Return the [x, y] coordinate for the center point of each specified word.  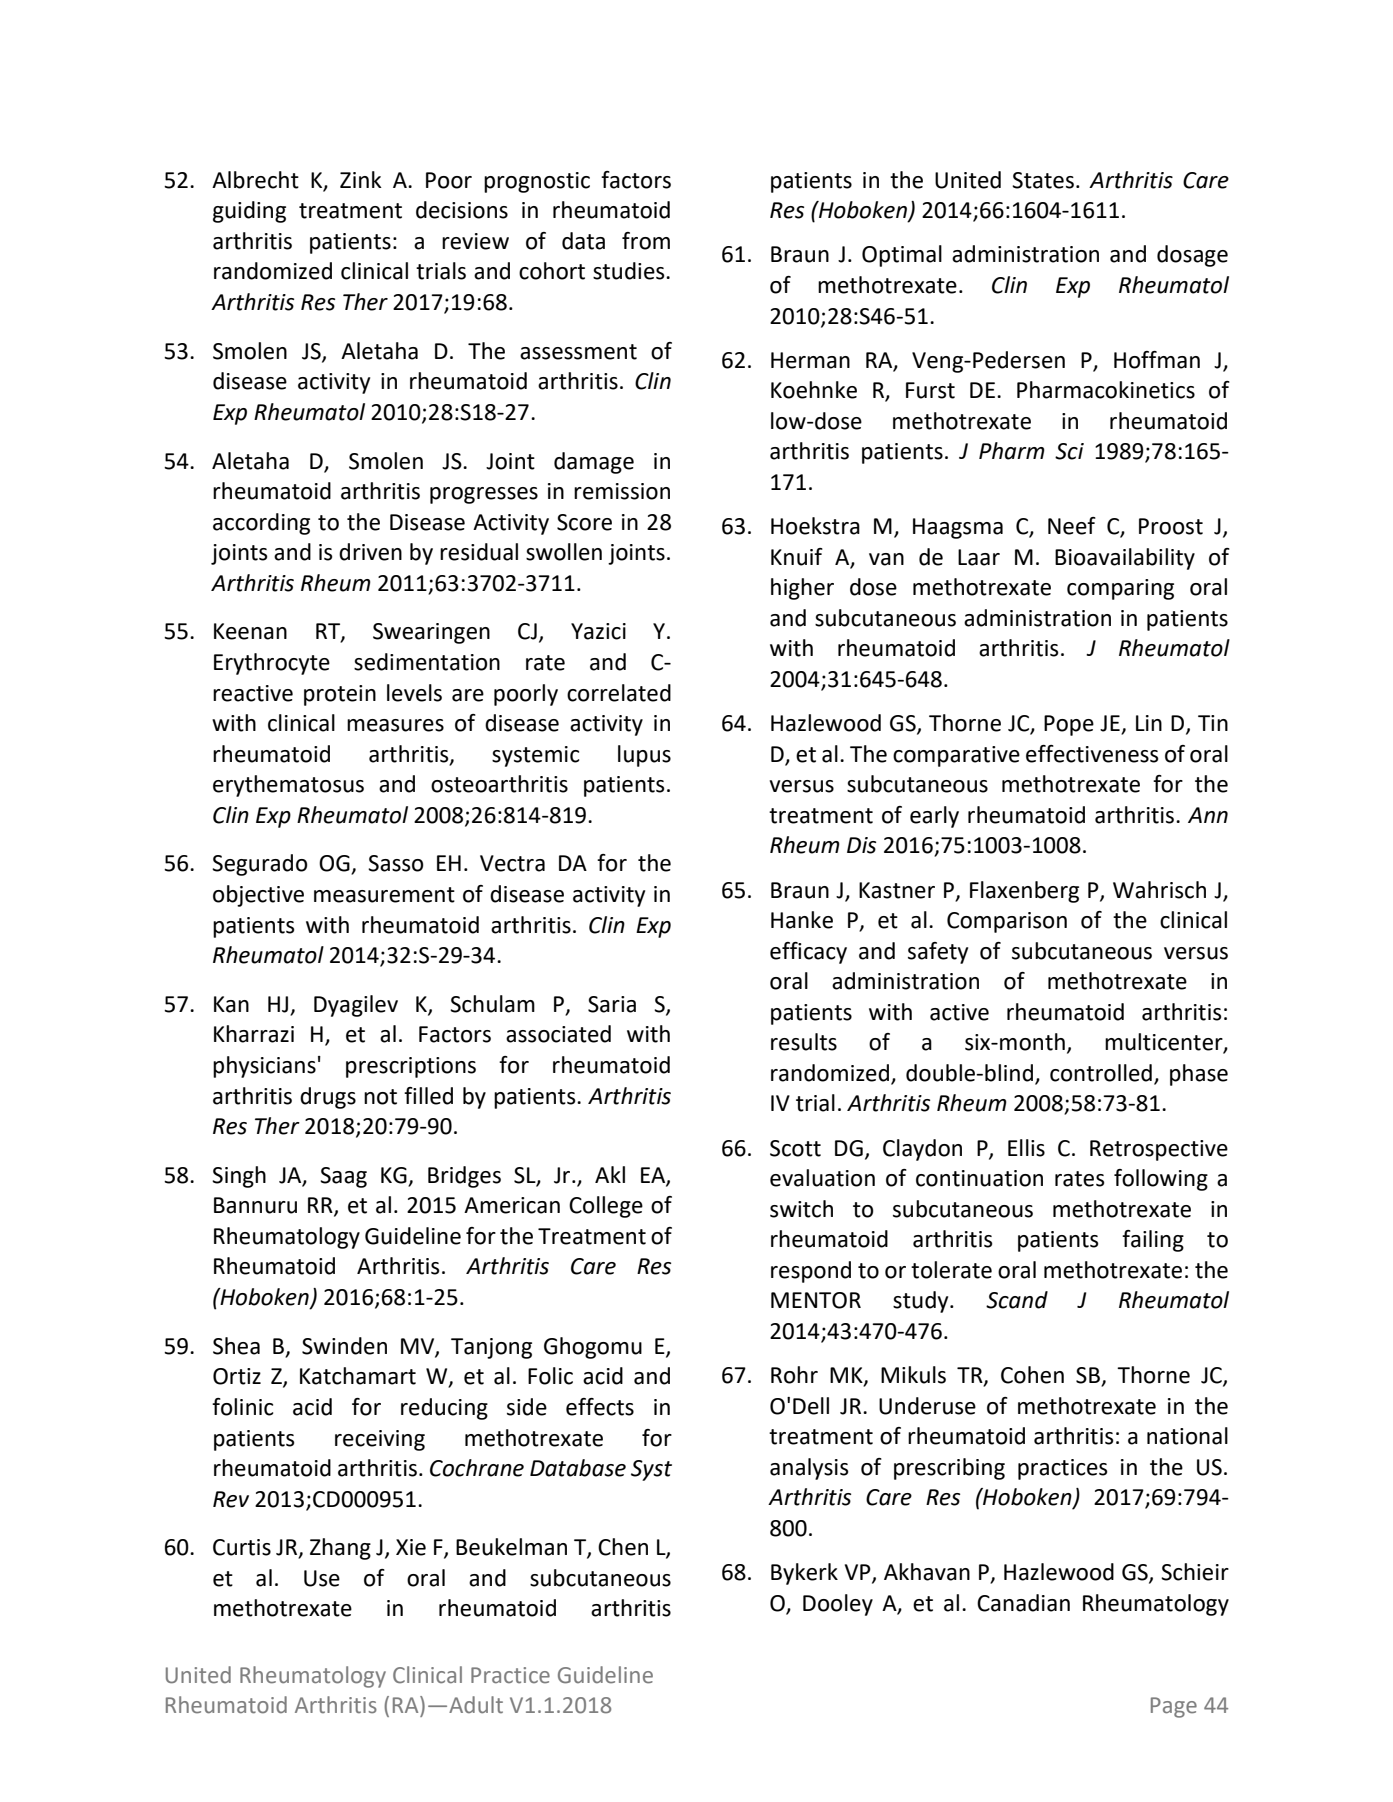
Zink [361, 179]
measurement [384, 895]
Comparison [1007, 922]
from [646, 241]
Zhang [340, 1549]
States [1043, 180]
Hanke [802, 920]
